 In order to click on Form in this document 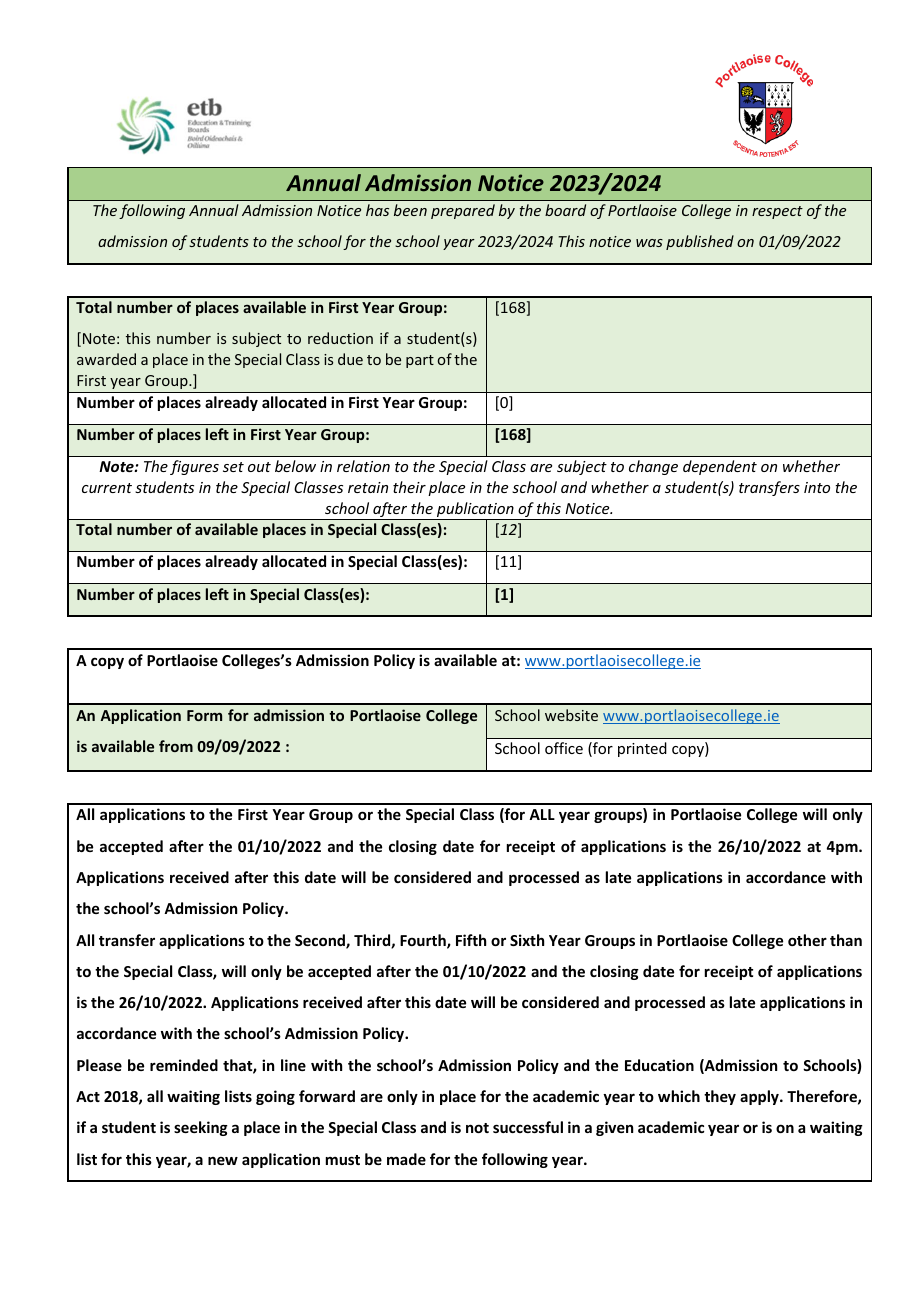, I will do `click(204, 715)`.
